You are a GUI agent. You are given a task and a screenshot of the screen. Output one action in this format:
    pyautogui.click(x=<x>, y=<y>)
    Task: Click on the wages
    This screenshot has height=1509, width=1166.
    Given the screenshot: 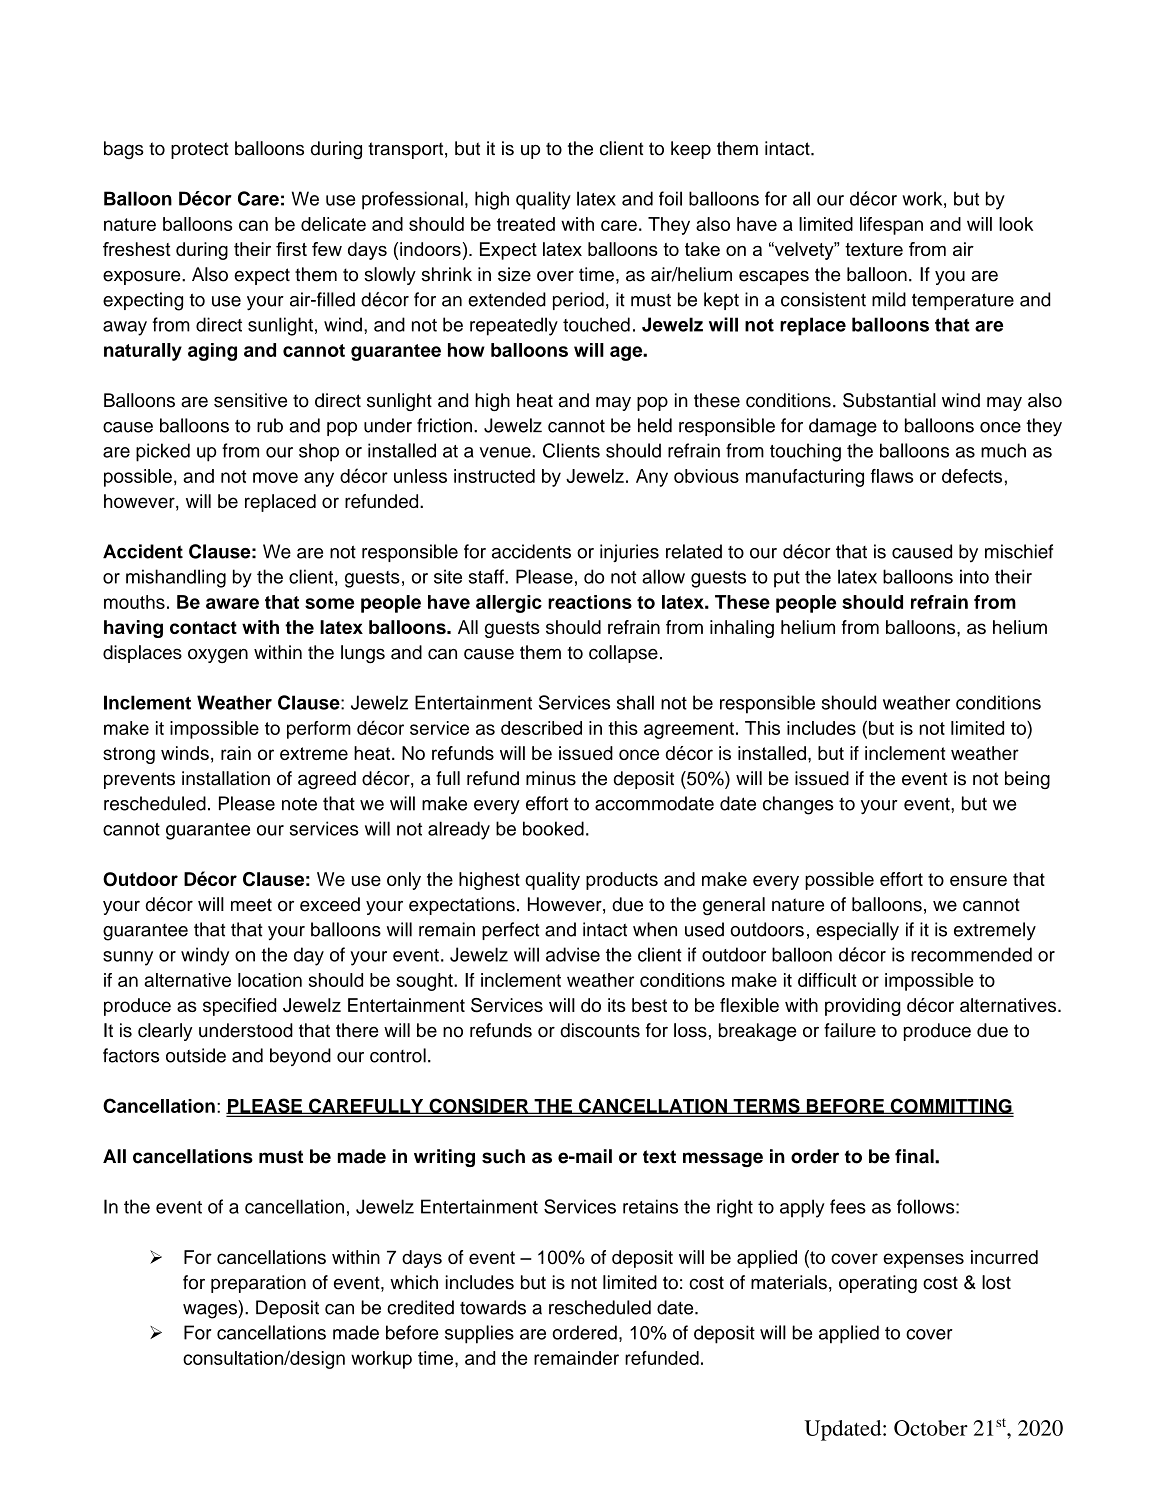 What is the action you would take?
    pyautogui.click(x=211, y=1311)
